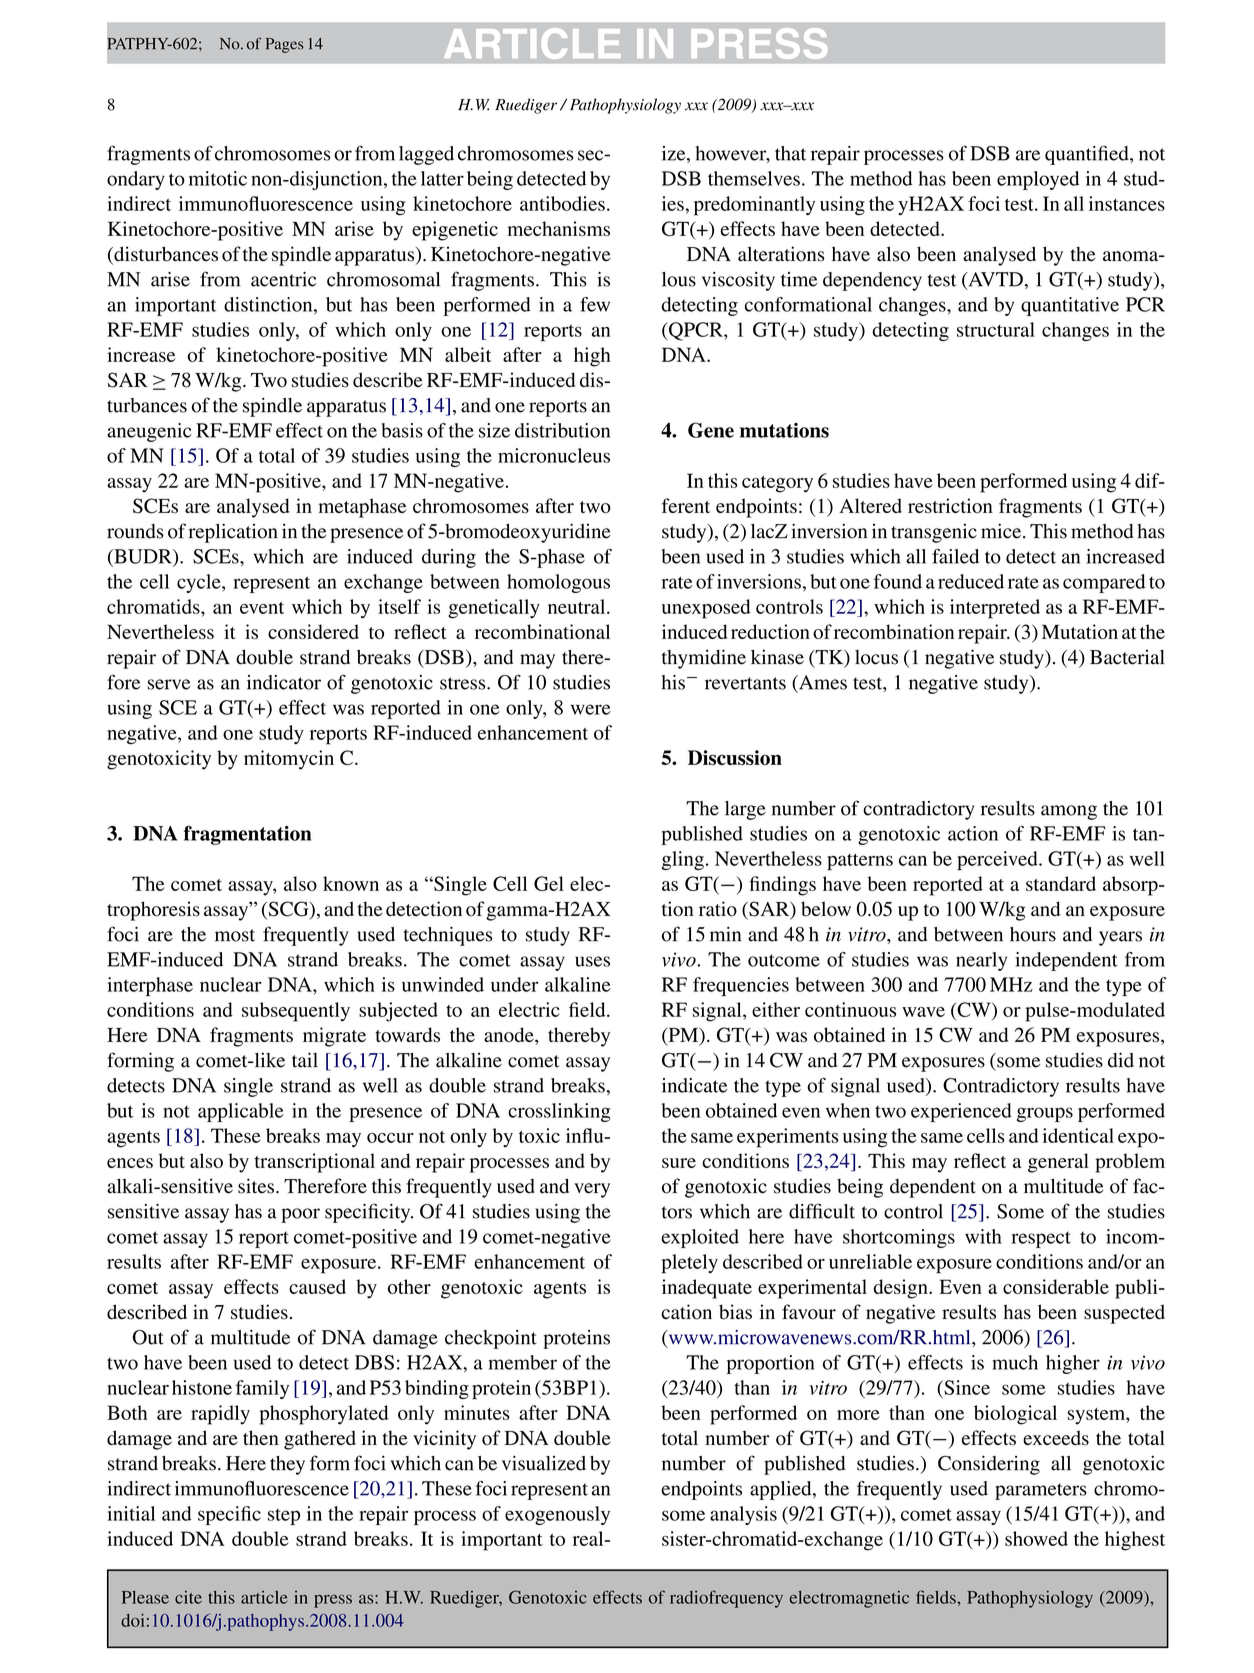 The width and height of the screenshot is (1254, 1673). I want to click on neutral, so click(578, 606).
